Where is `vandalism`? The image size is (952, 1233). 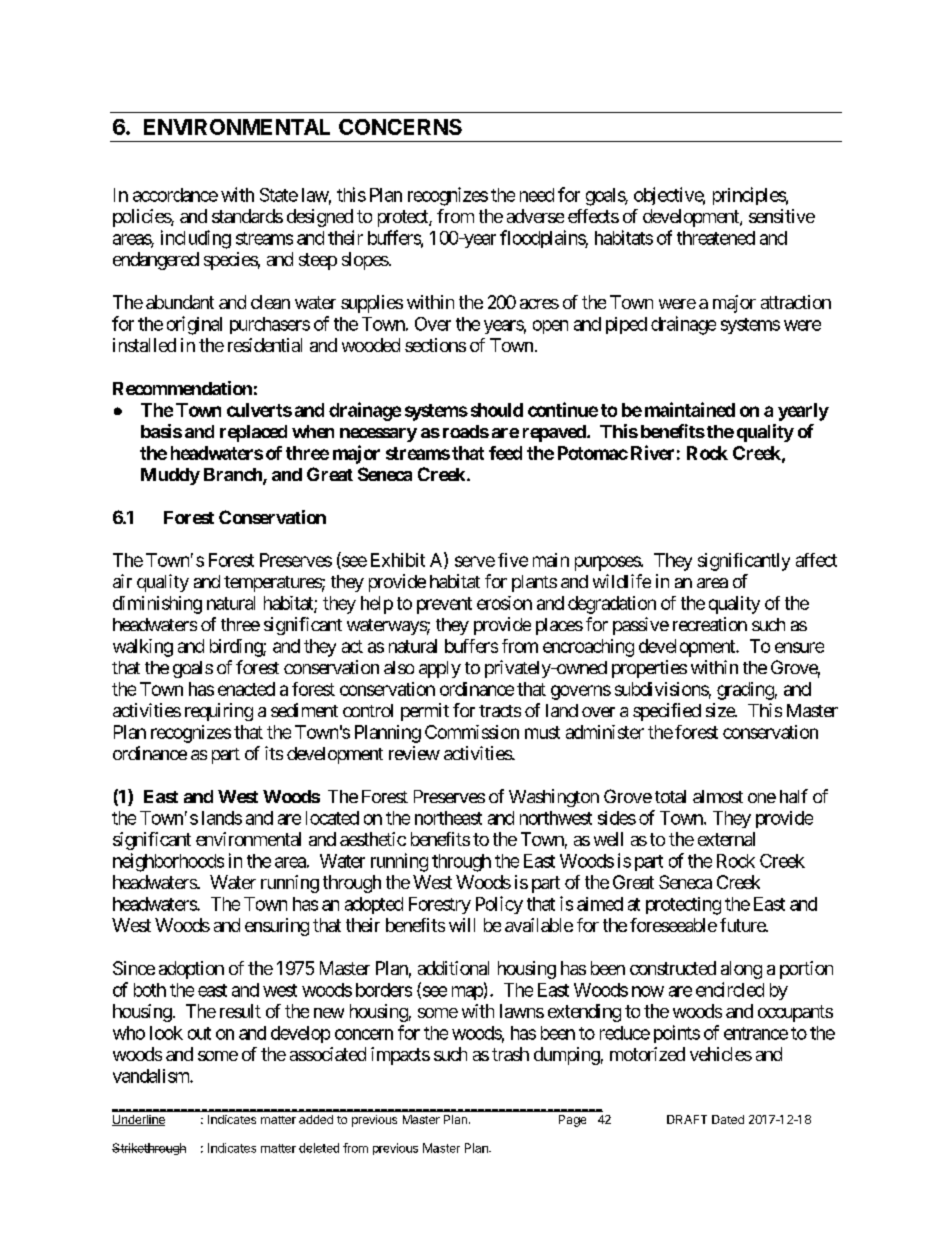 vandalism is located at coordinates (152, 1076).
